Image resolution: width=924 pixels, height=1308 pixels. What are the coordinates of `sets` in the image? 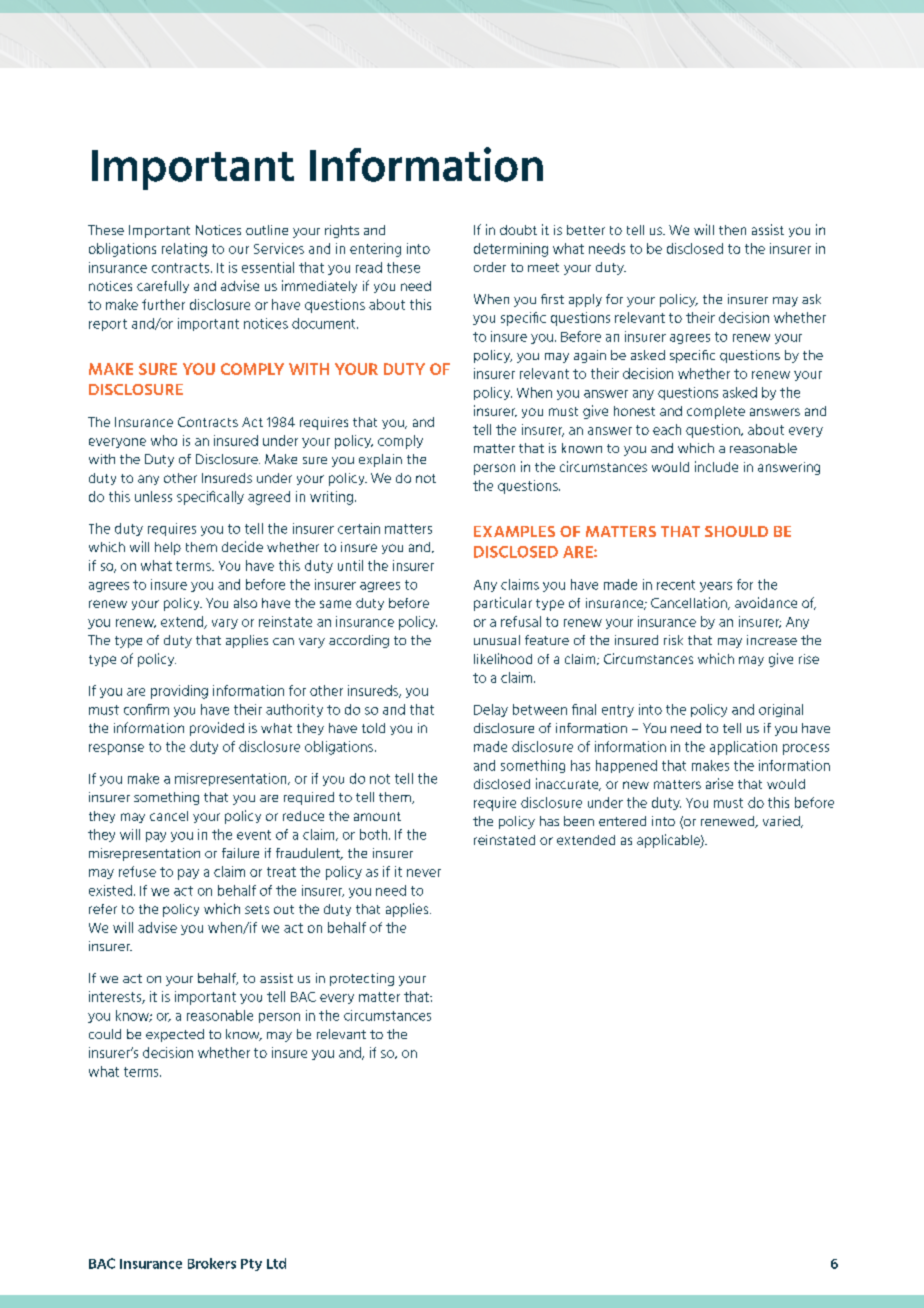 It's located at (257, 909).
